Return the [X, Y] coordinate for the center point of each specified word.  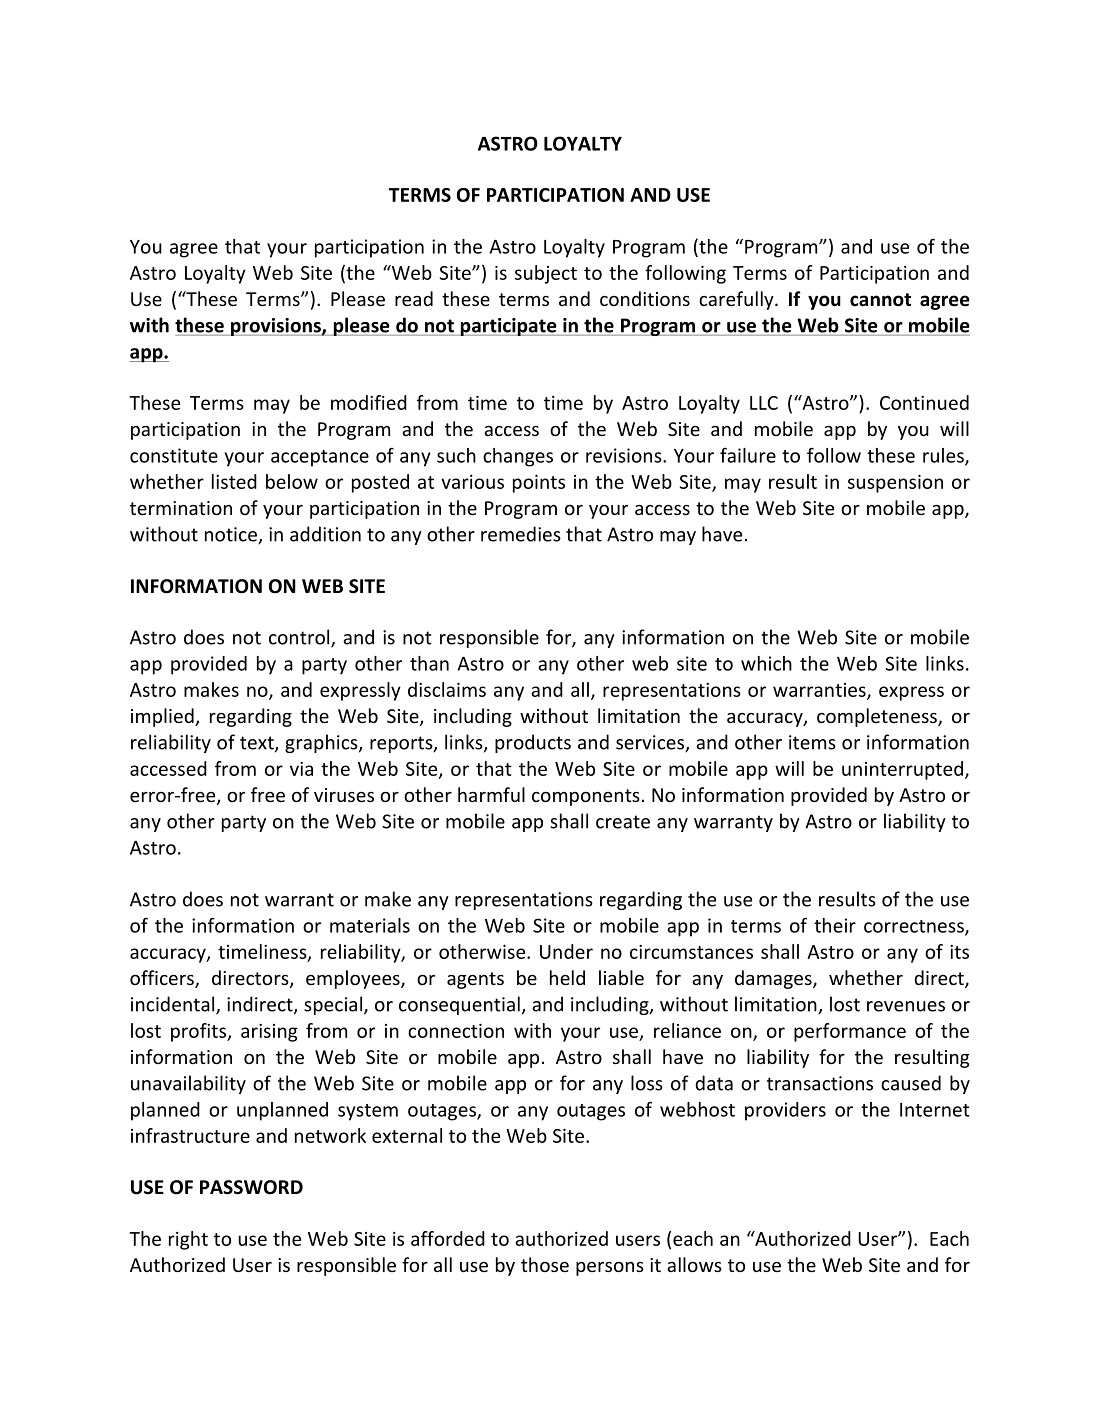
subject [546, 274]
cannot [880, 300]
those [545, 1264]
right [188, 1240]
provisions [276, 327]
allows [694, 1264]
